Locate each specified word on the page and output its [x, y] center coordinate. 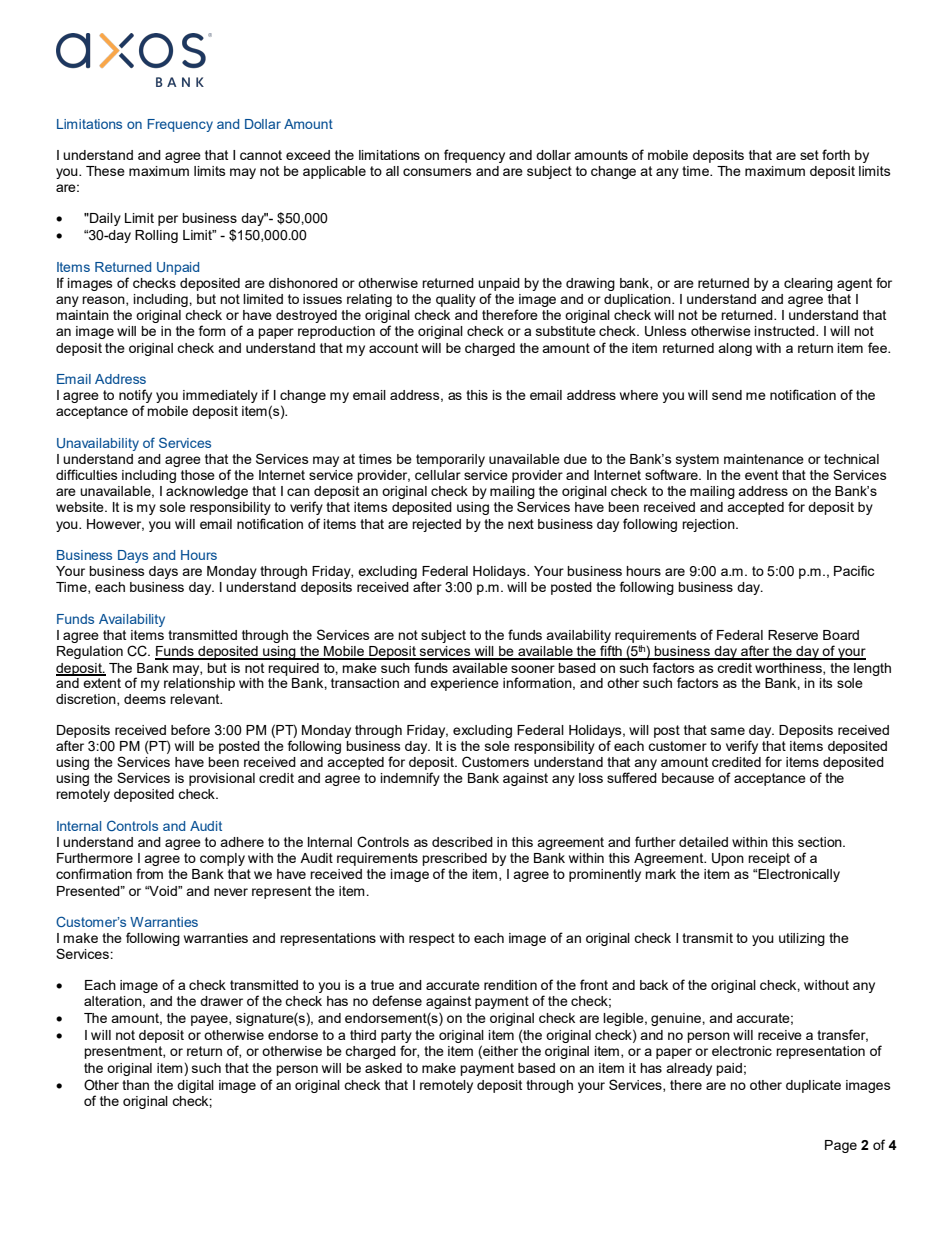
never [231, 892]
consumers [437, 172]
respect [432, 939]
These [105, 171]
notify [135, 397]
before [190, 729]
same [728, 731]
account [393, 348]
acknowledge [207, 492]
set [809, 155]
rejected [436, 525]
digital [195, 1086]
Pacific [854, 570]
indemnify [410, 779]
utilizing [802, 939]
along [735, 349]
